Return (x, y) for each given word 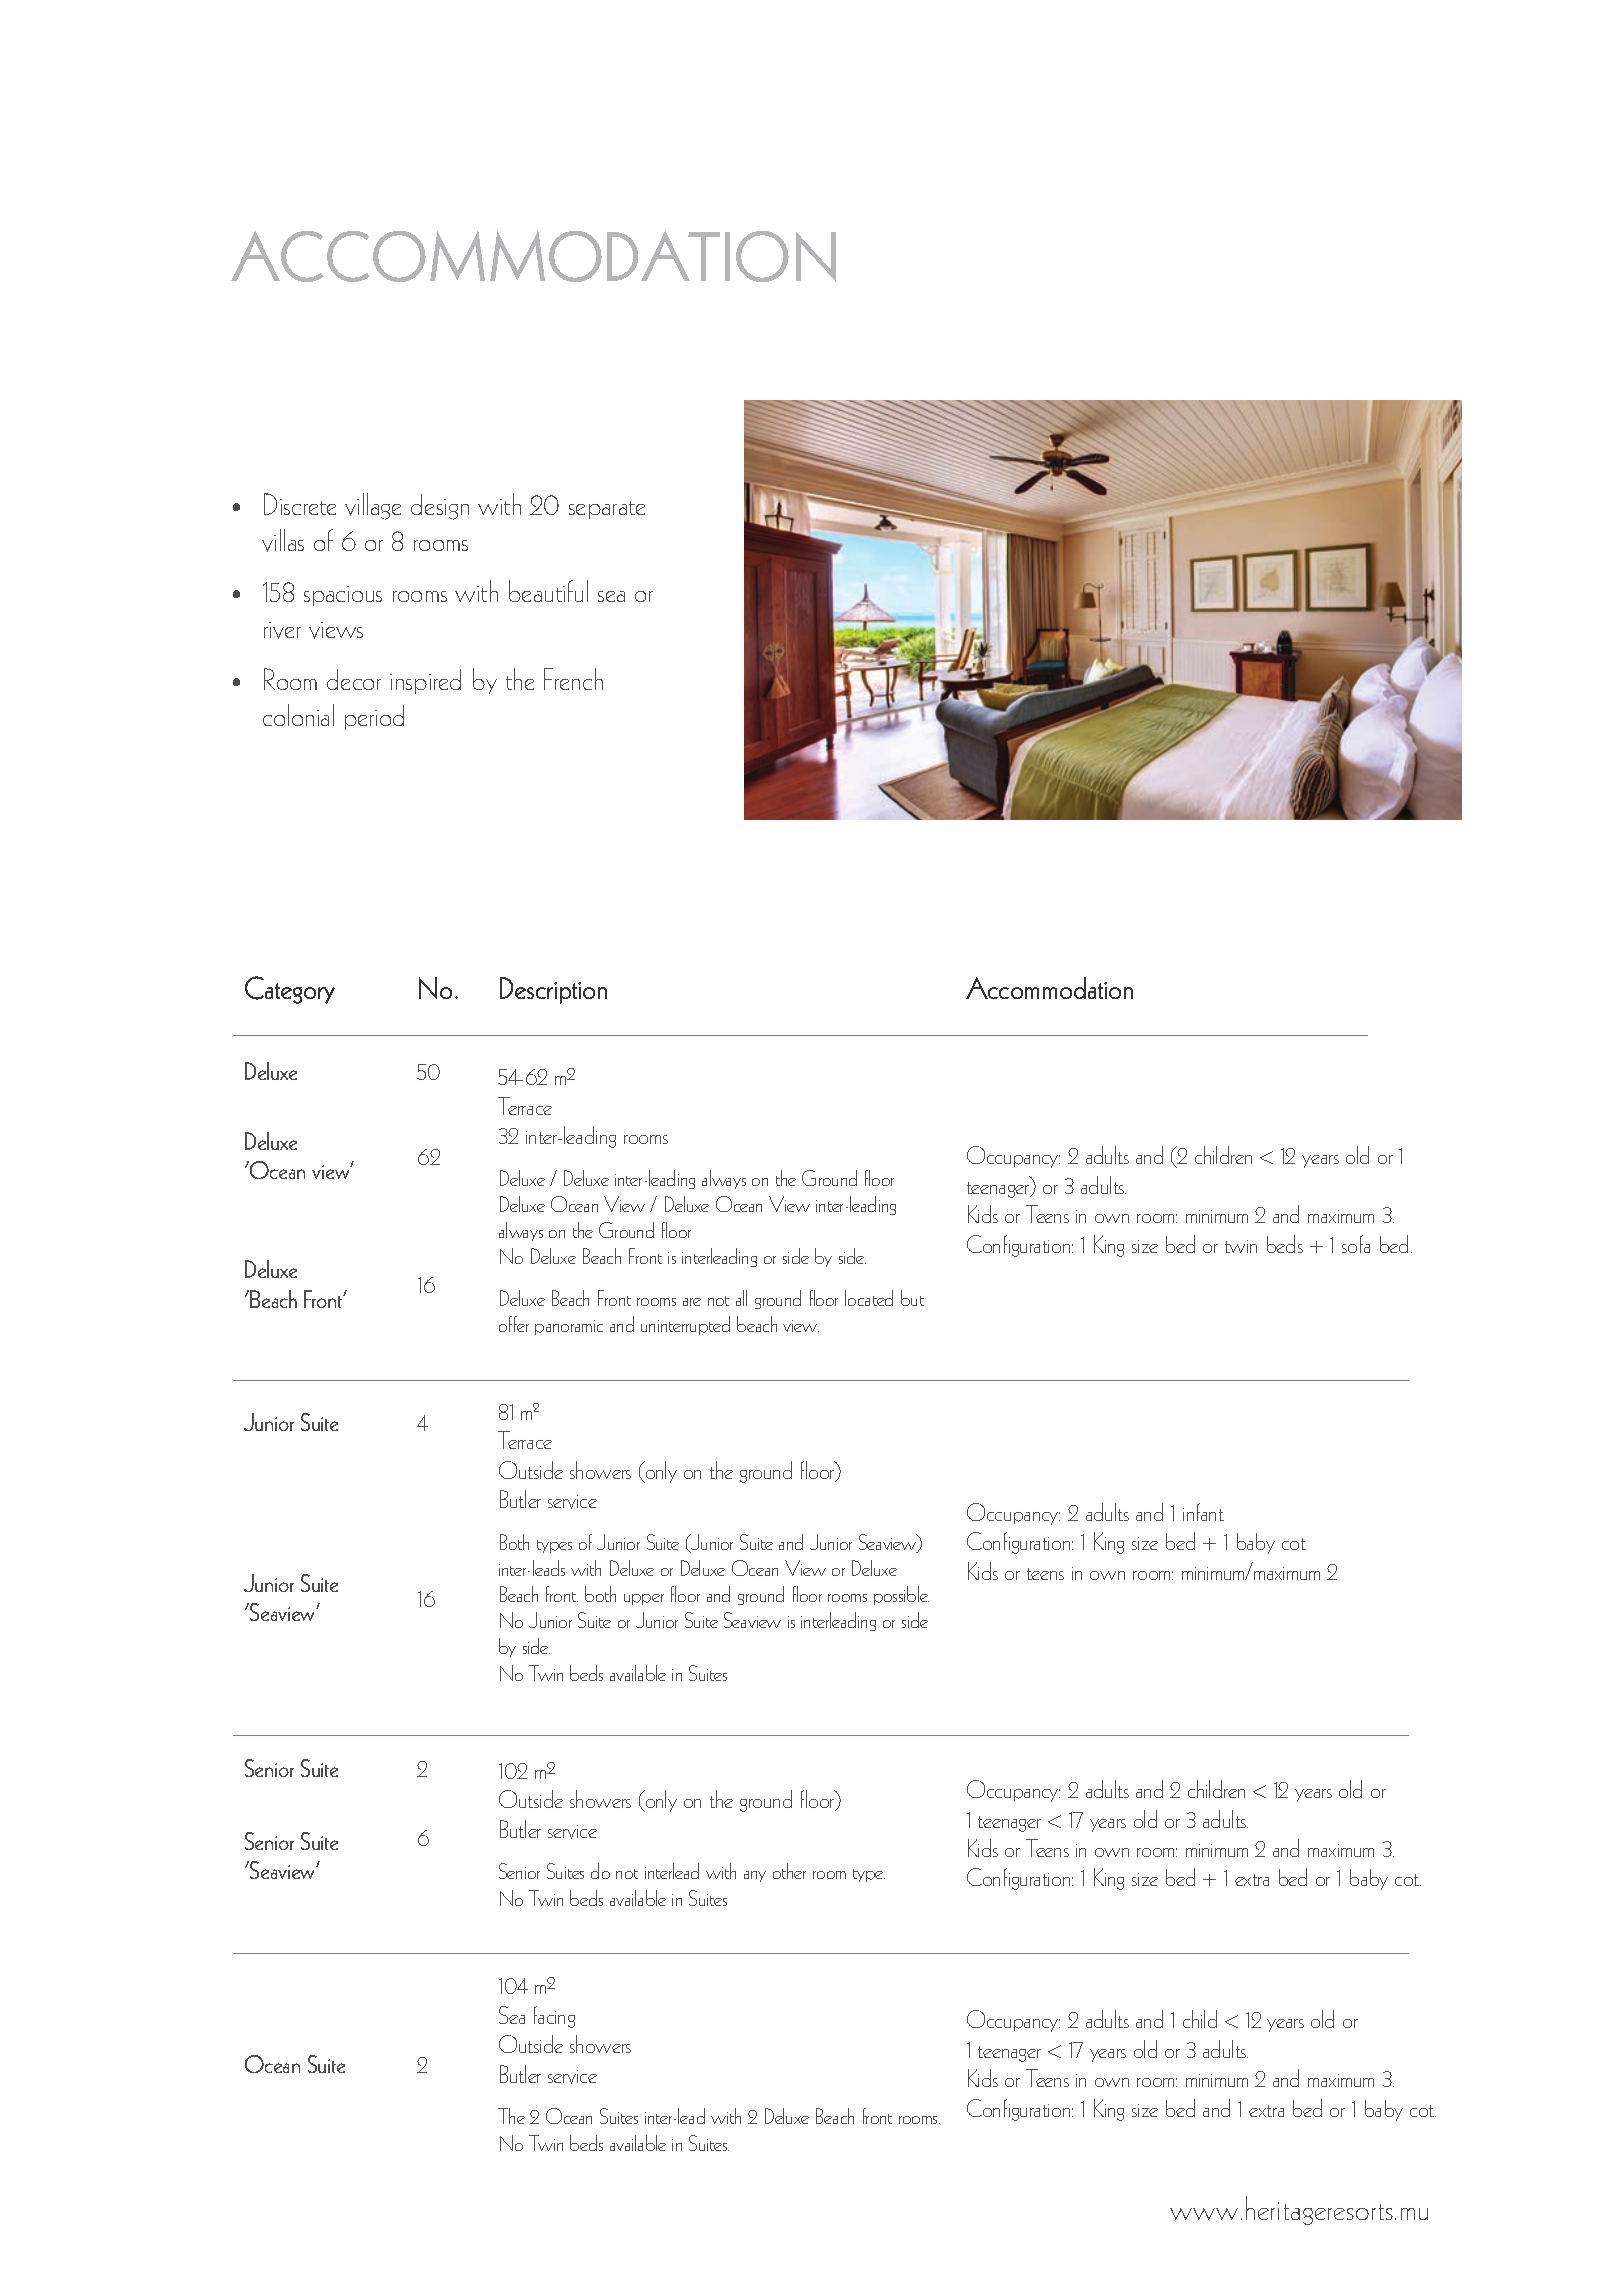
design (440, 507)
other (789, 1871)
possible (901, 1595)
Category (290, 990)
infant (1203, 1512)
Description (553, 990)
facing (554, 2017)
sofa (1356, 1244)
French (573, 679)
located (869, 1298)
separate (607, 510)
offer (514, 1324)
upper (644, 1599)
